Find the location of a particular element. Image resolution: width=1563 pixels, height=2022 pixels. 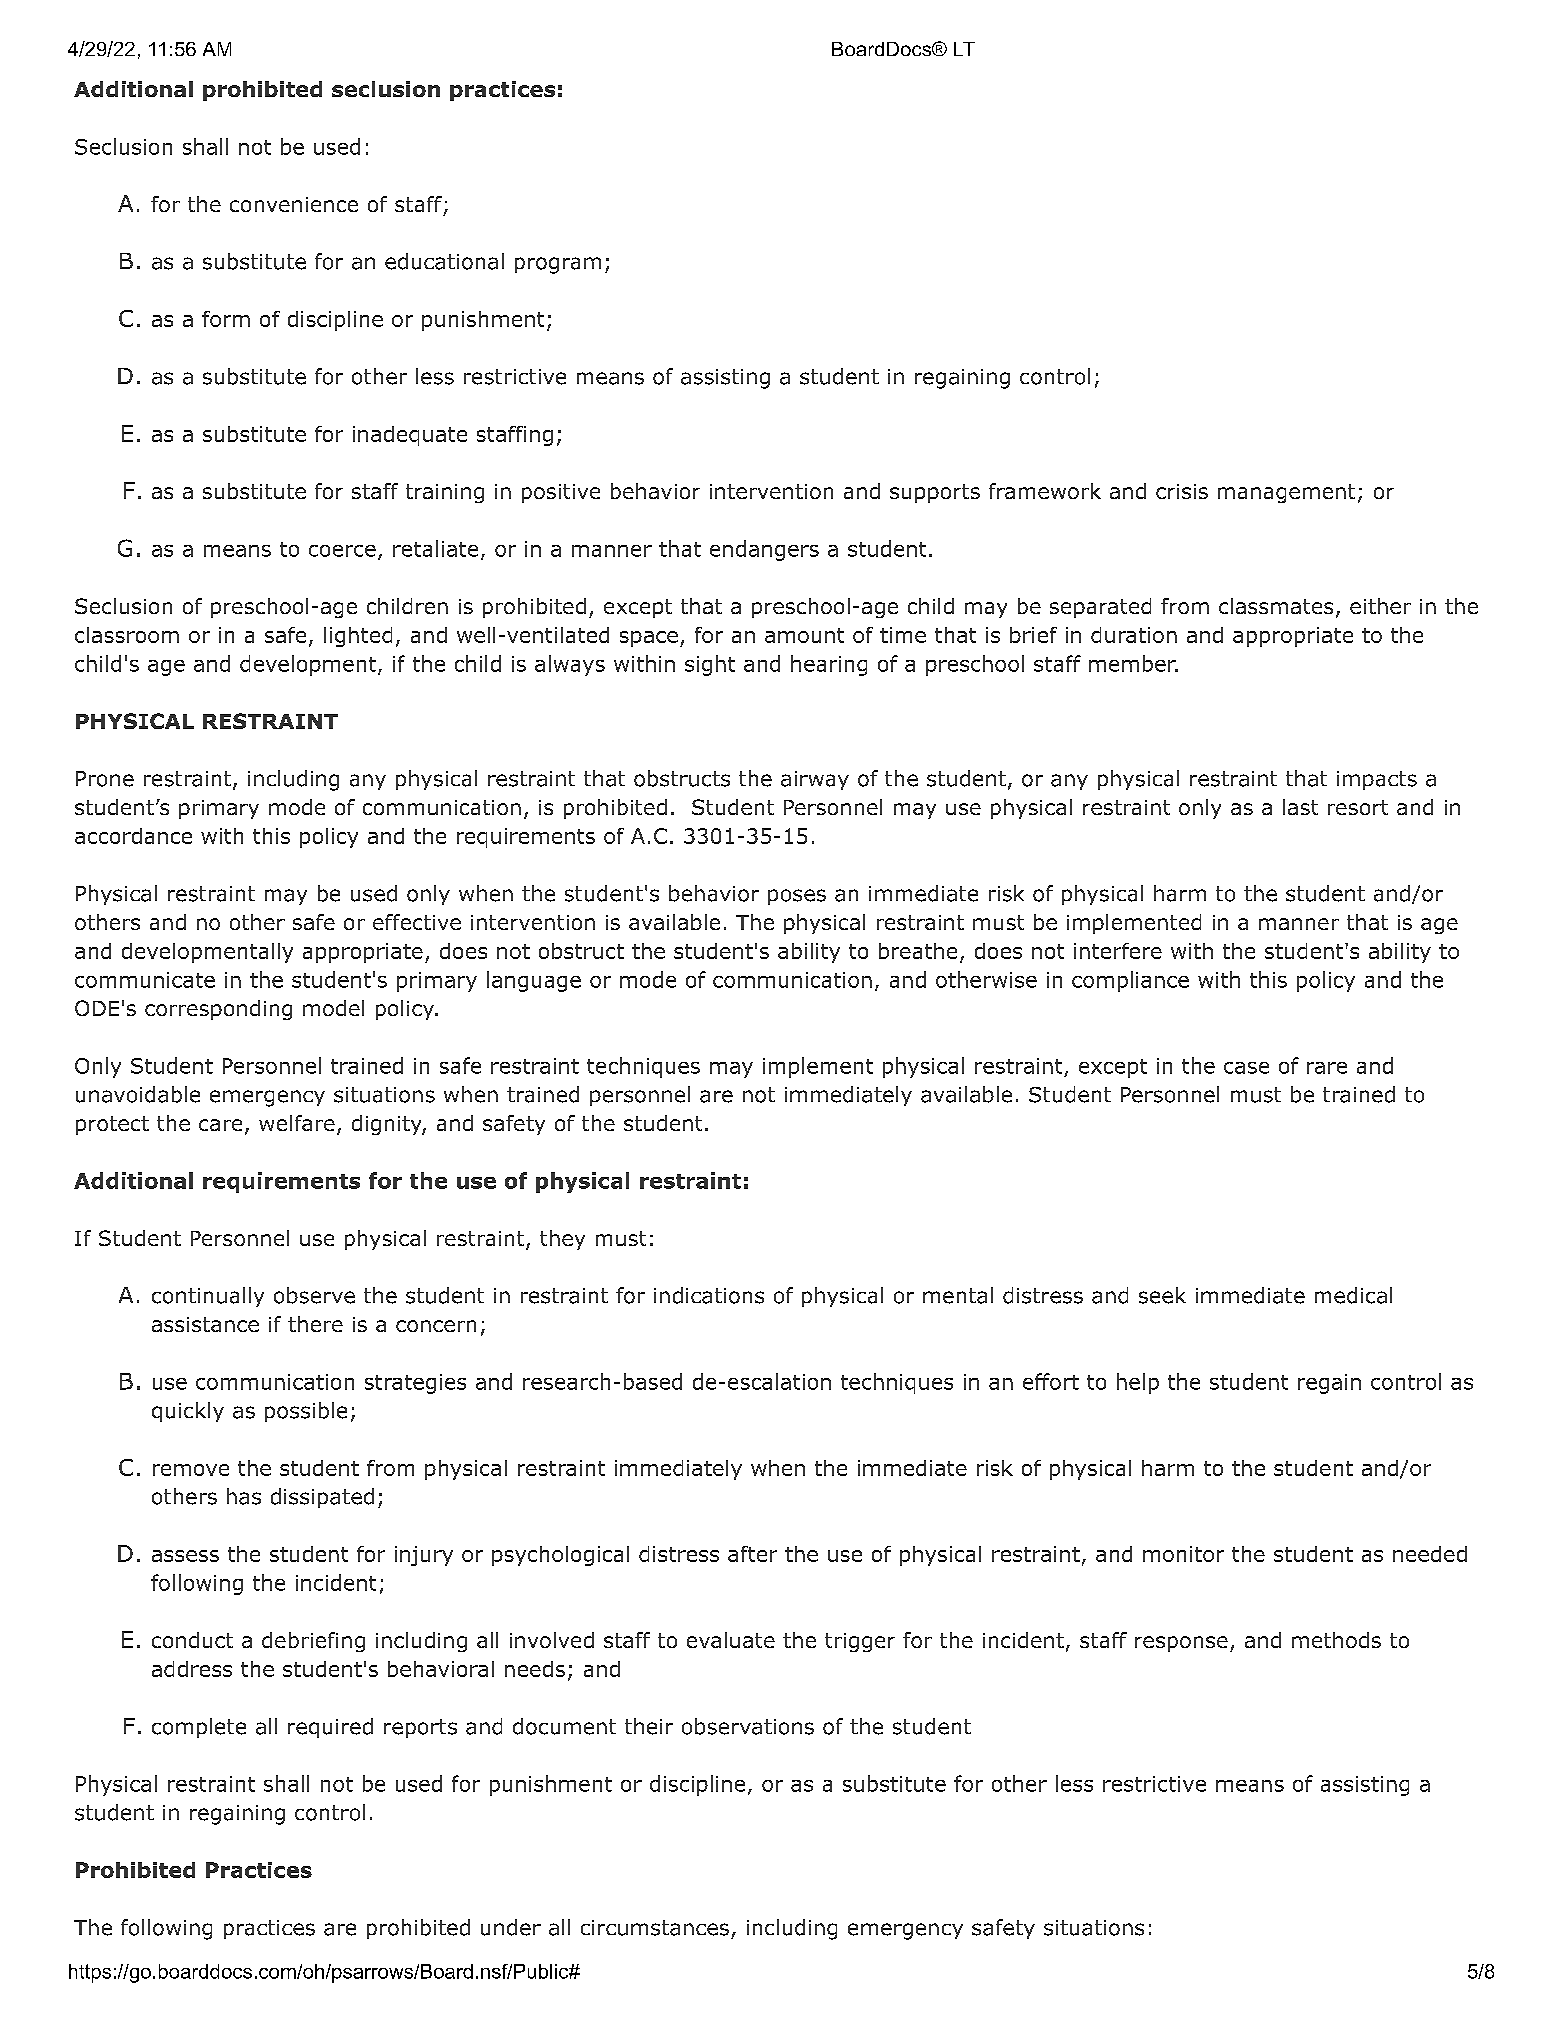

medical is located at coordinates (1353, 1295).
